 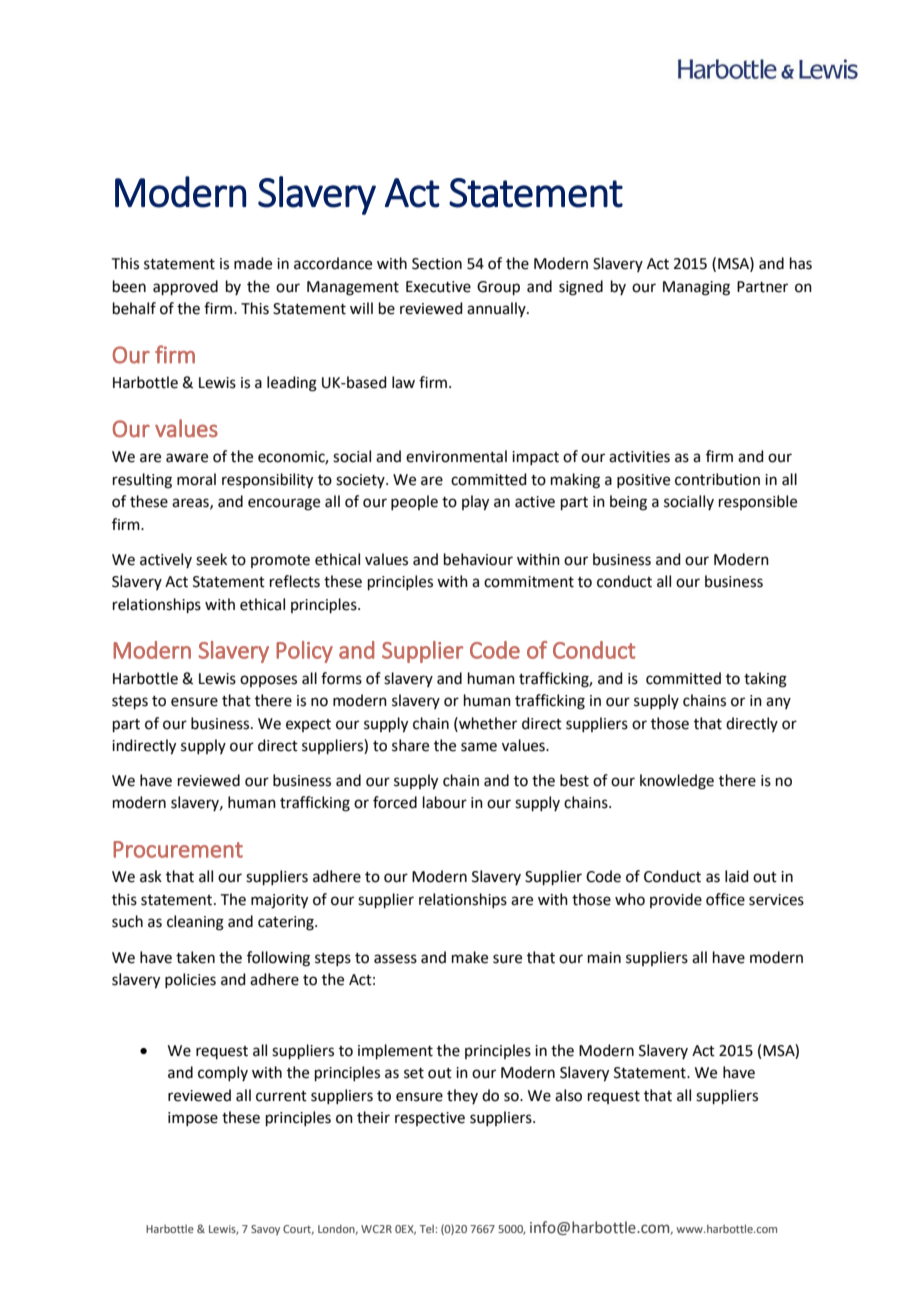 I want to click on Savoy, so click(x=265, y=1230).
